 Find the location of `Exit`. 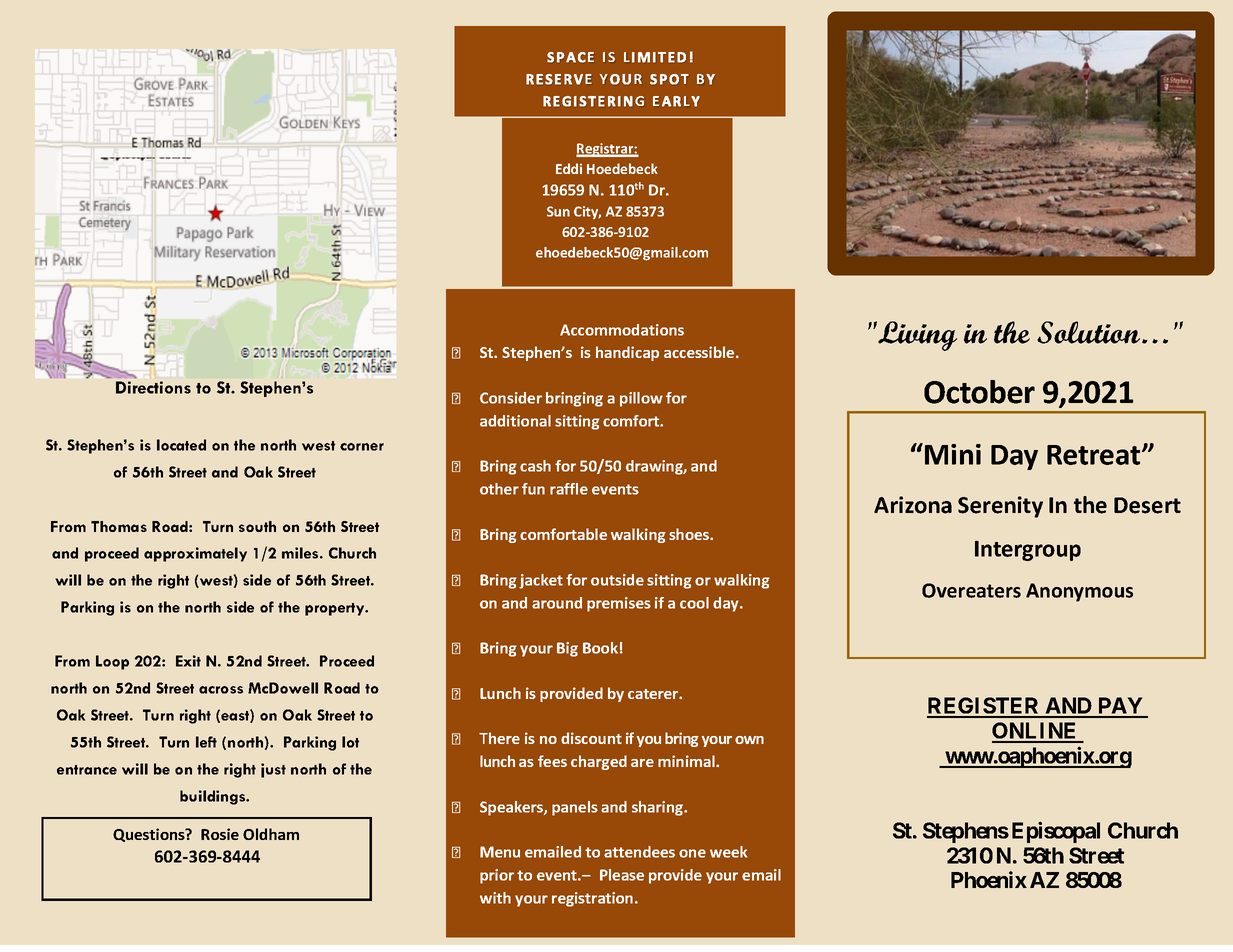

Exit is located at coordinates (188, 661).
